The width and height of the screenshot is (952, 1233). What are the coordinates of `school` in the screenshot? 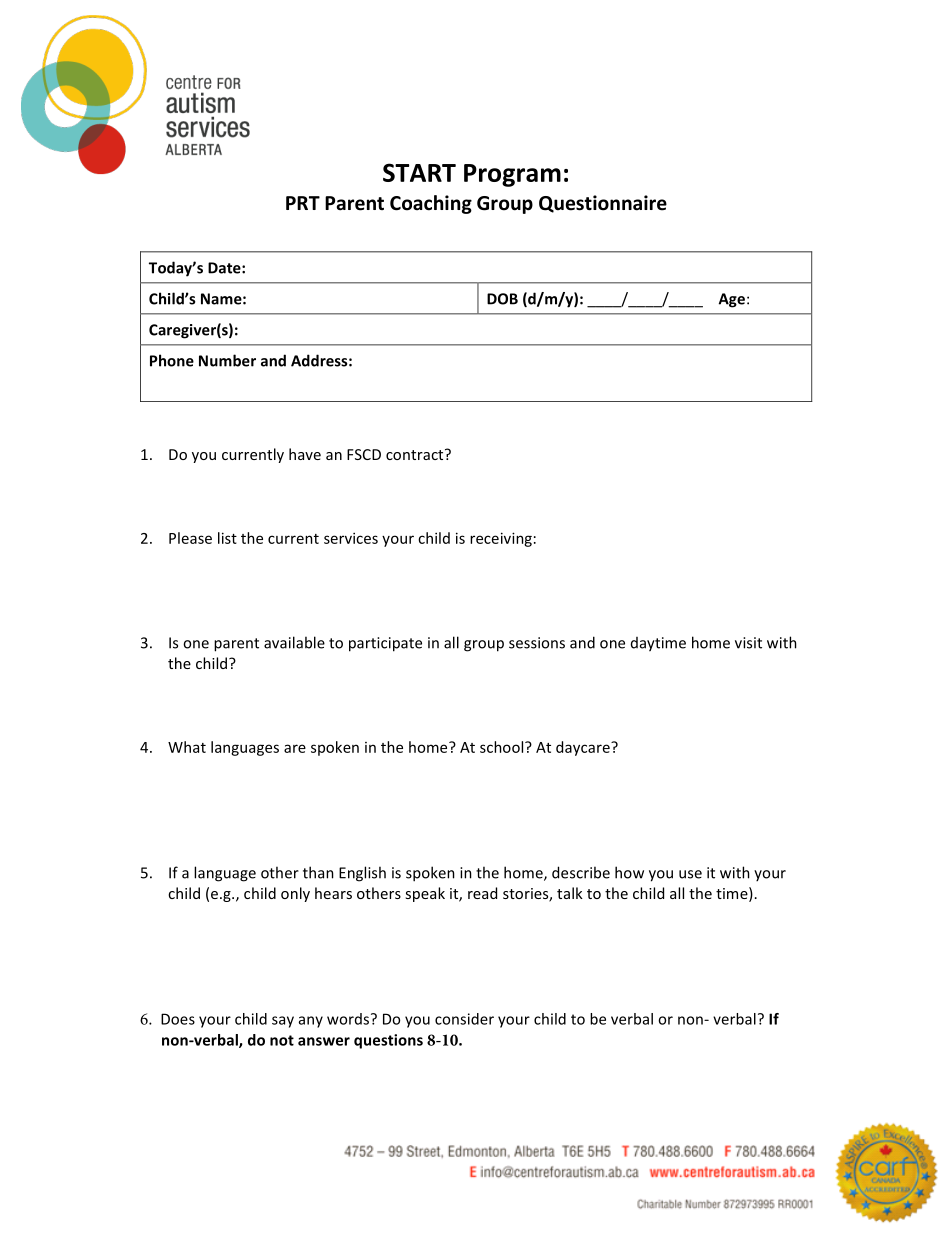 It's located at (503, 747).
